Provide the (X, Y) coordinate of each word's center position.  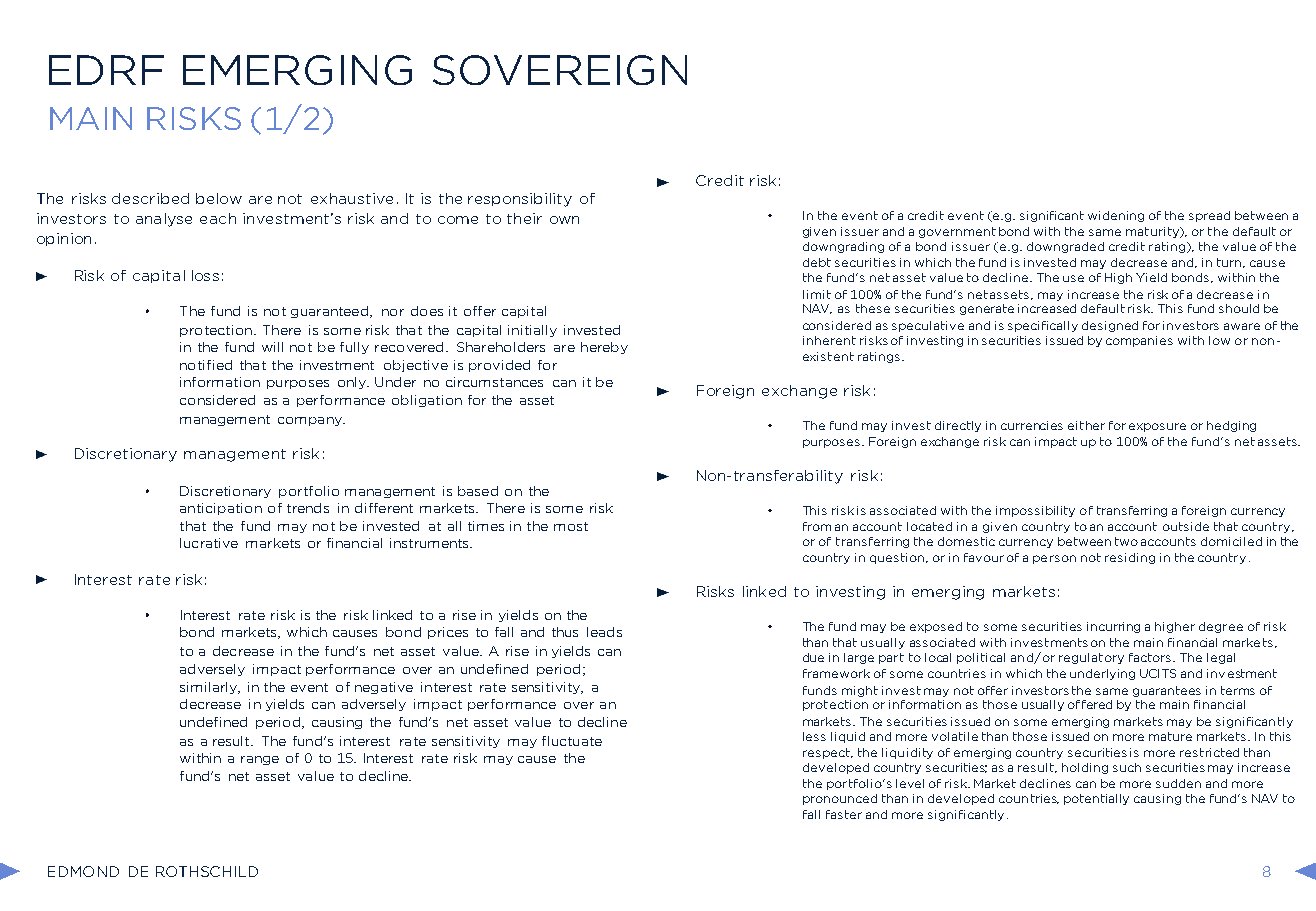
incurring (1113, 627)
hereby (604, 348)
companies (1139, 341)
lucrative (209, 543)
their (524, 218)
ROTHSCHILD (207, 871)
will (272, 347)
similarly (210, 688)
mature (1170, 736)
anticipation (221, 509)
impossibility (1035, 511)
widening (1116, 216)
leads (604, 632)
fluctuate (572, 741)
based (478, 491)
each (218, 218)
